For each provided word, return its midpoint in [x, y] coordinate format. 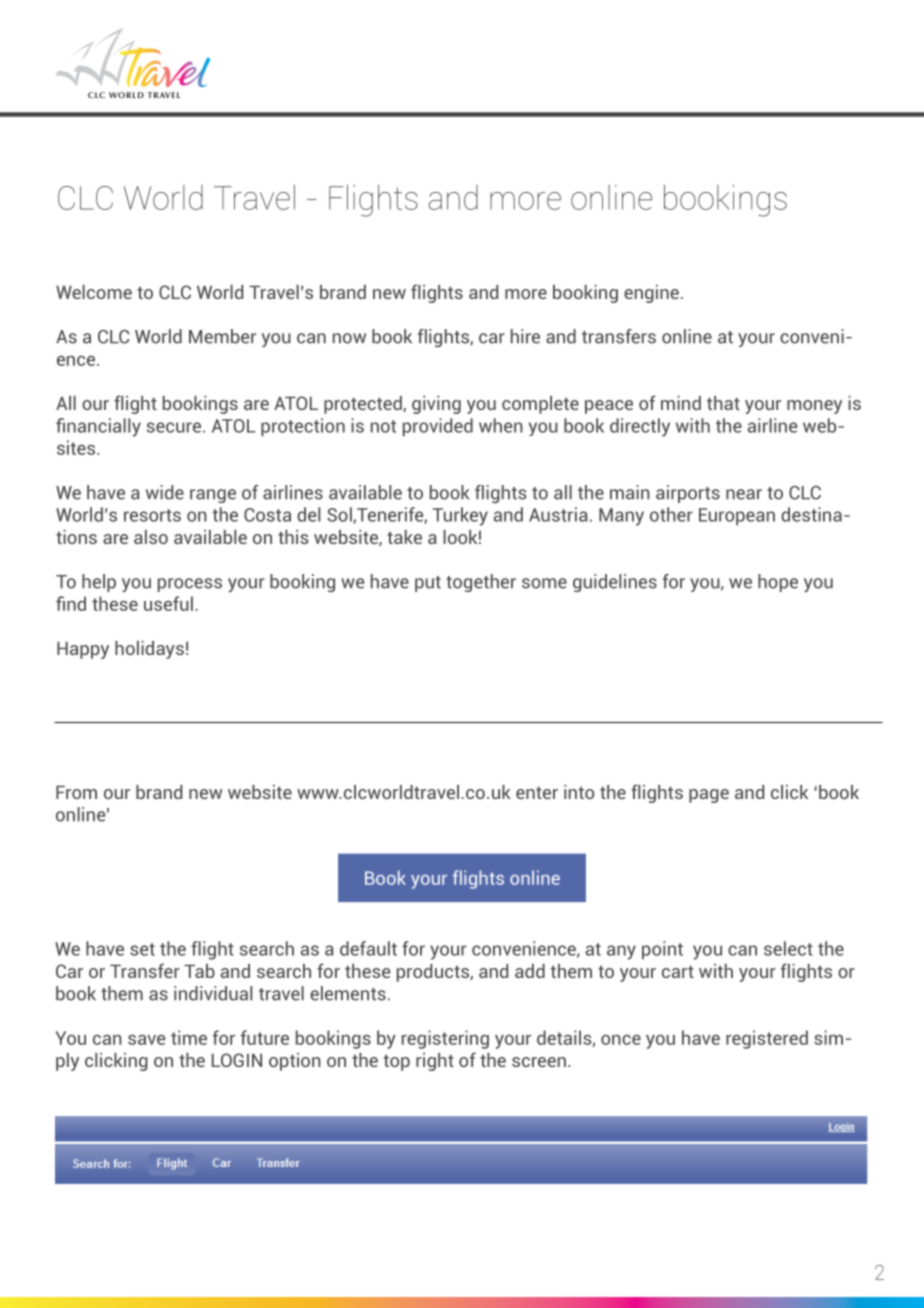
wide [165, 492]
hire [525, 336]
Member [222, 336]
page [709, 796]
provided [438, 427]
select [788, 948]
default [368, 948]
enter [537, 793]
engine [651, 294]
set [142, 949]
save [147, 1039]
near [744, 494]
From [76, 792]
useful [168, 603]
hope [778, 583]
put [428, 584]
